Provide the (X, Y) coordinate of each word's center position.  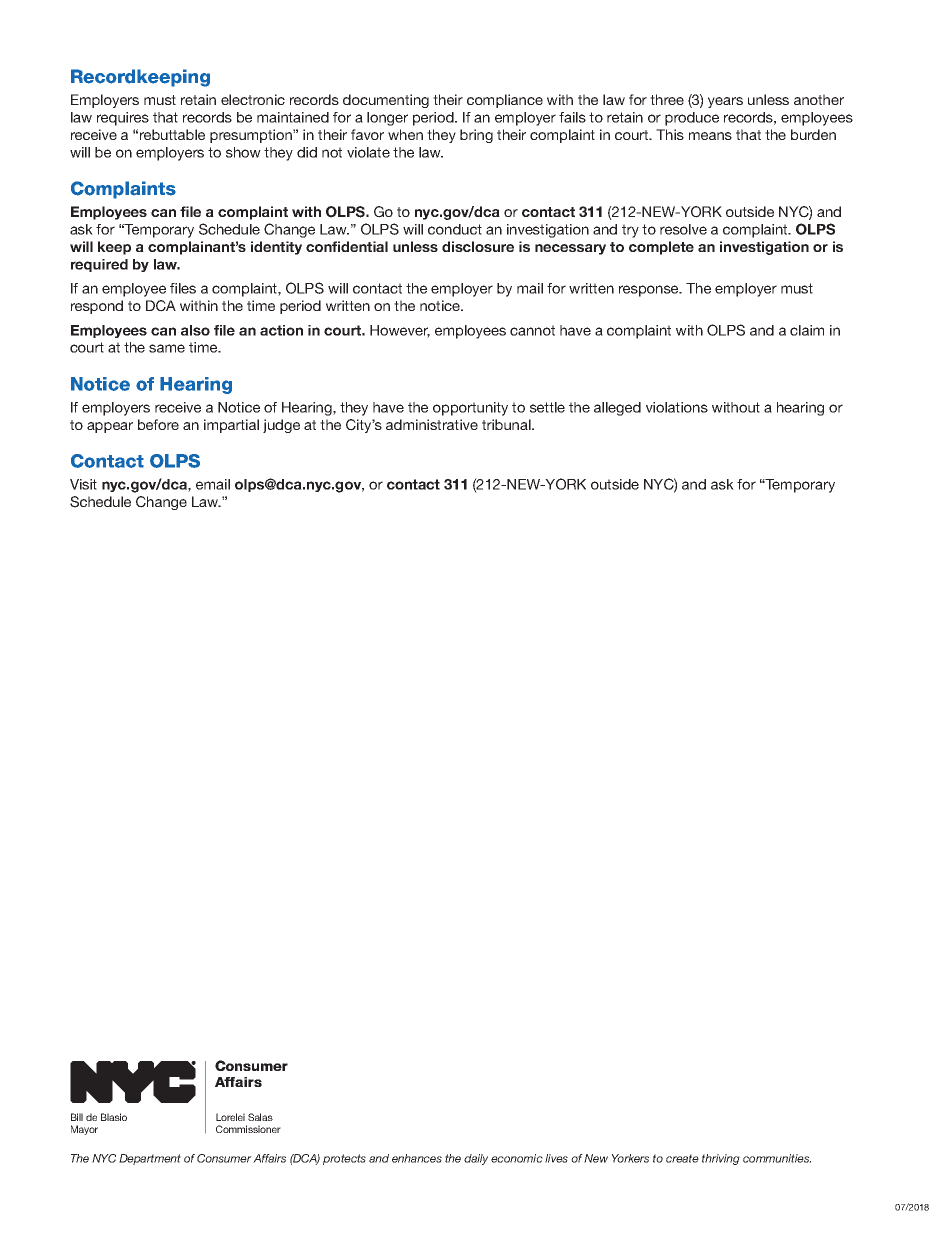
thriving (721, 1159)
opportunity (470, 409)
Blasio (114, 1117)
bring (476, 136)
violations (677, 407)
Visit (83, 484)
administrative (432, 424)
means (710, 136)
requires (123, 119)
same (167, 348)
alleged (617, 409)
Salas (260, 1117)
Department (150, 1159)
